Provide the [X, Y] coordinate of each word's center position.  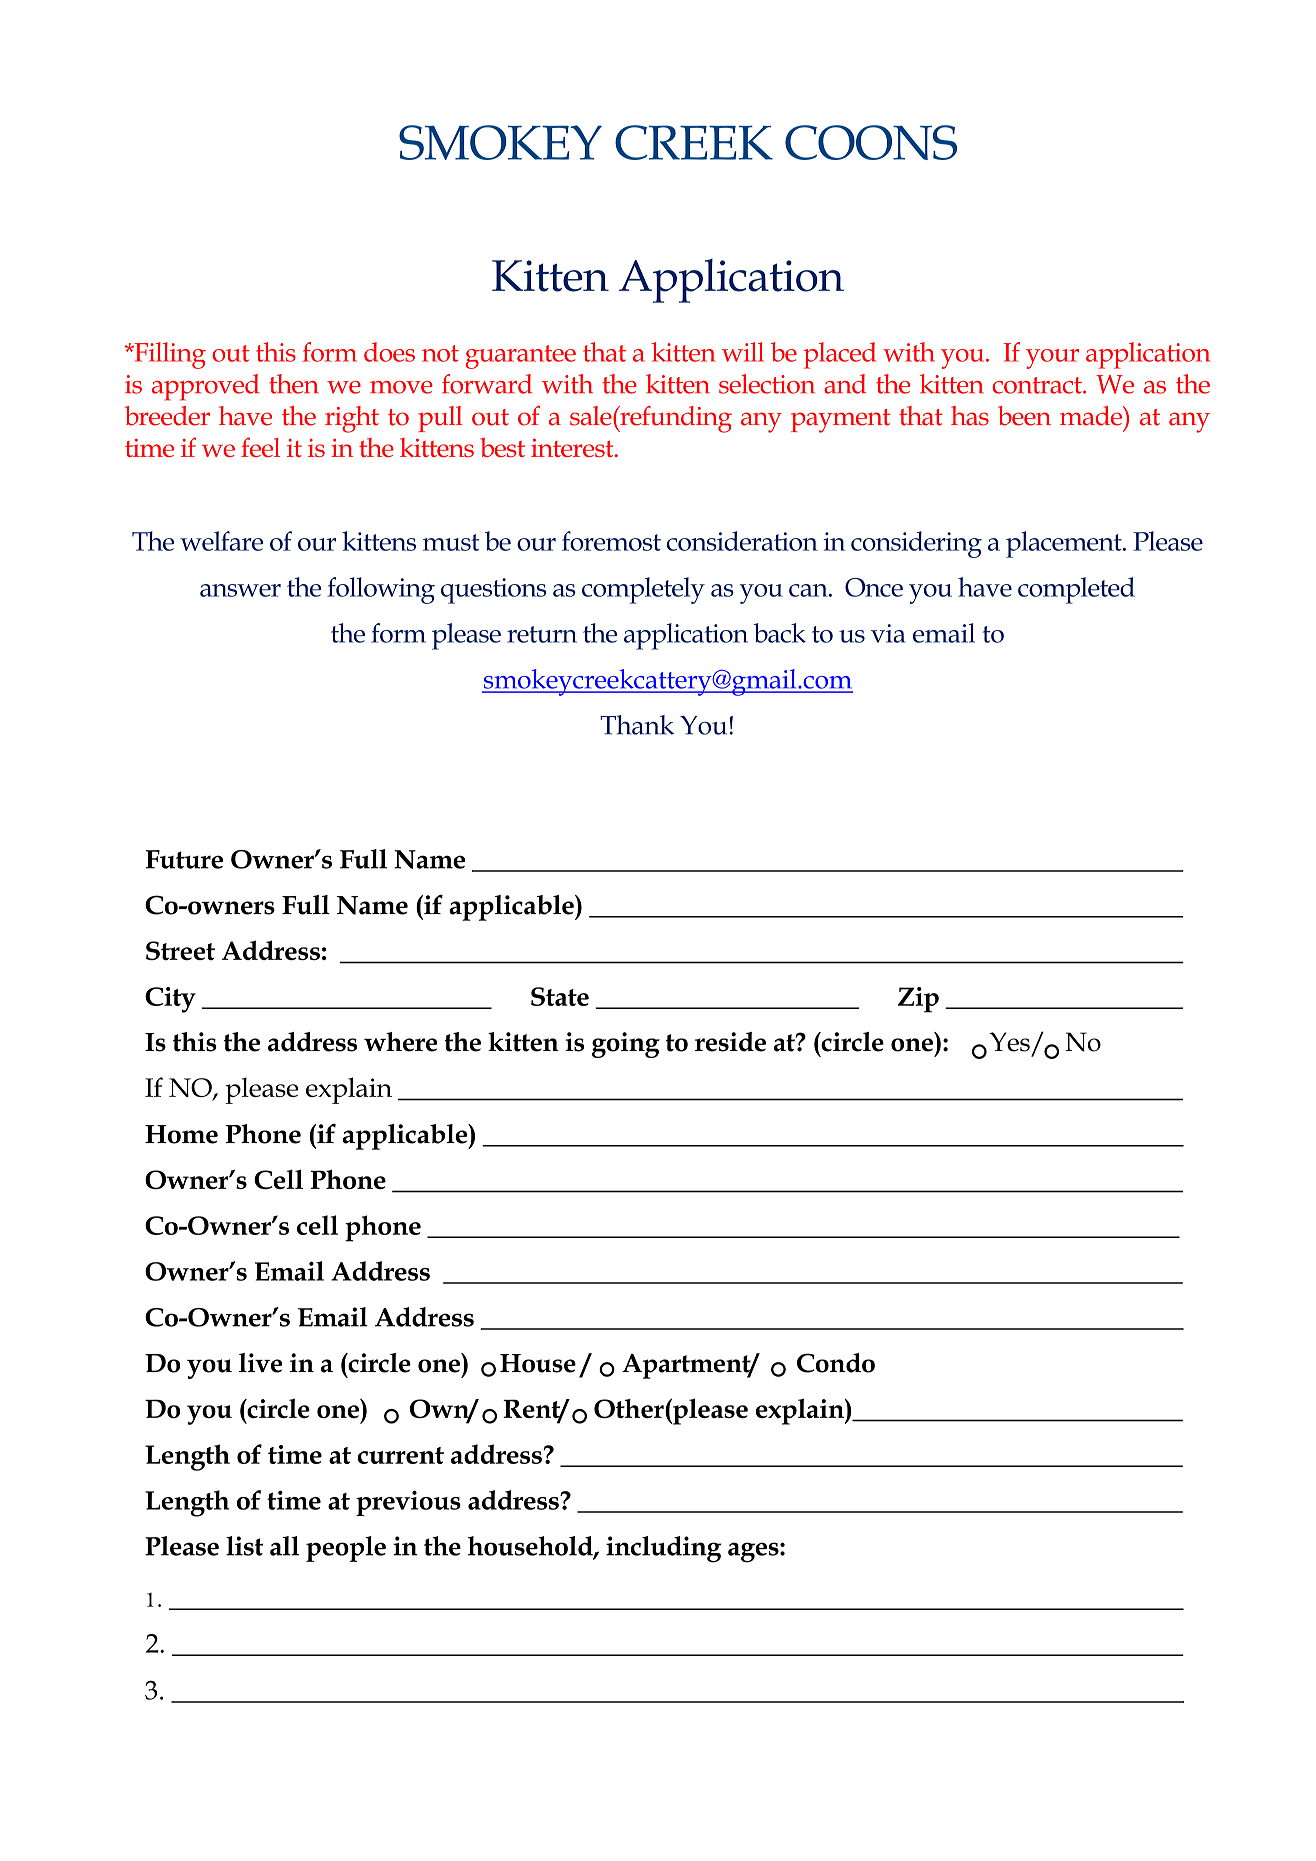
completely [643, 590]
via [888, 633]
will [743, 352]
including [663, 1549]
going [626, 1045]
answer [240, 590]
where [401, 1042]
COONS [871, 142]
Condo [836, 1363]
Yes [1009, 1042]
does [389, 352]
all [284, 1546]
